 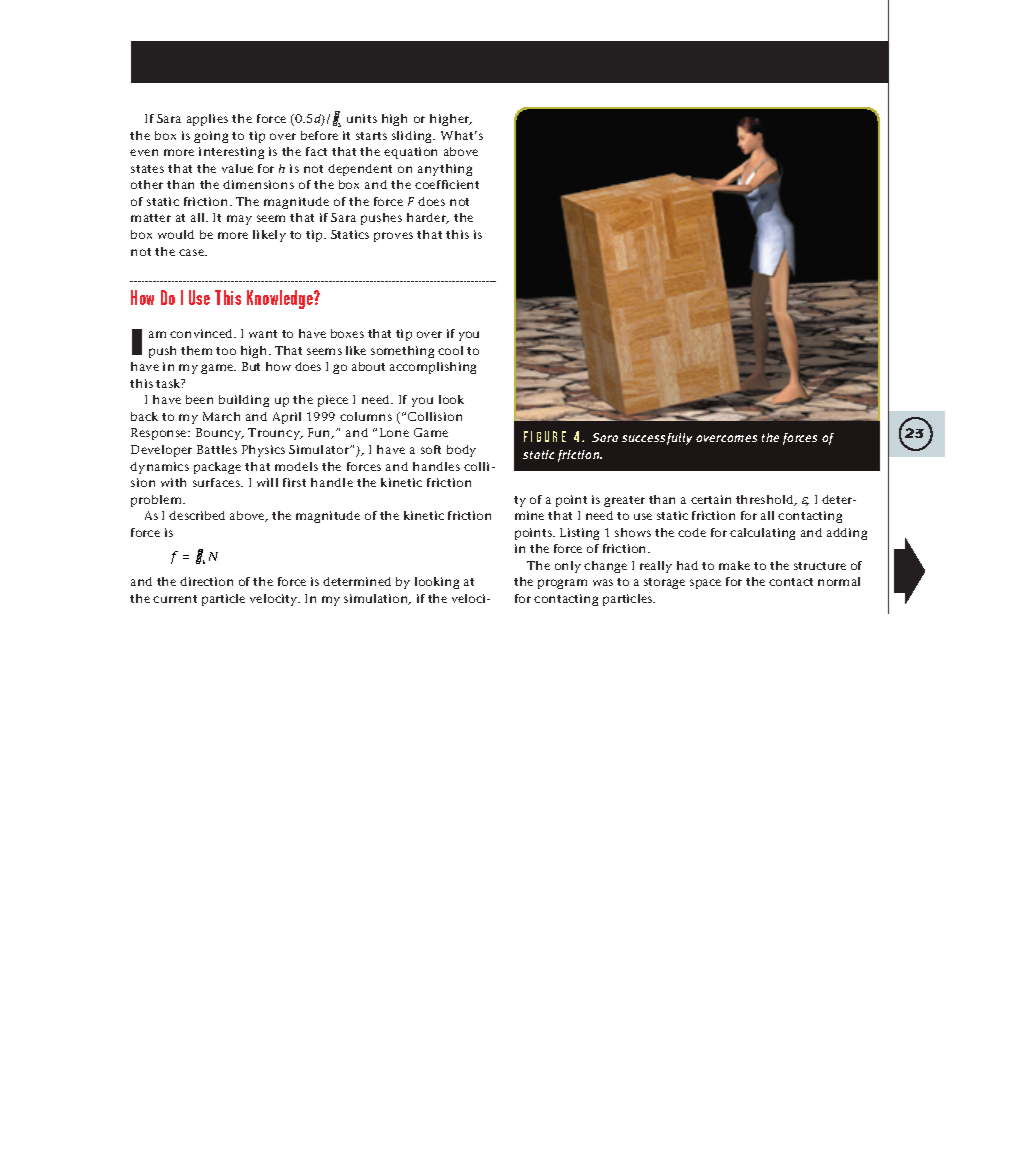 What do you see at coordinates (450, 350) in the screenshot?
I see `cool` at bounding box center [450, 350].
